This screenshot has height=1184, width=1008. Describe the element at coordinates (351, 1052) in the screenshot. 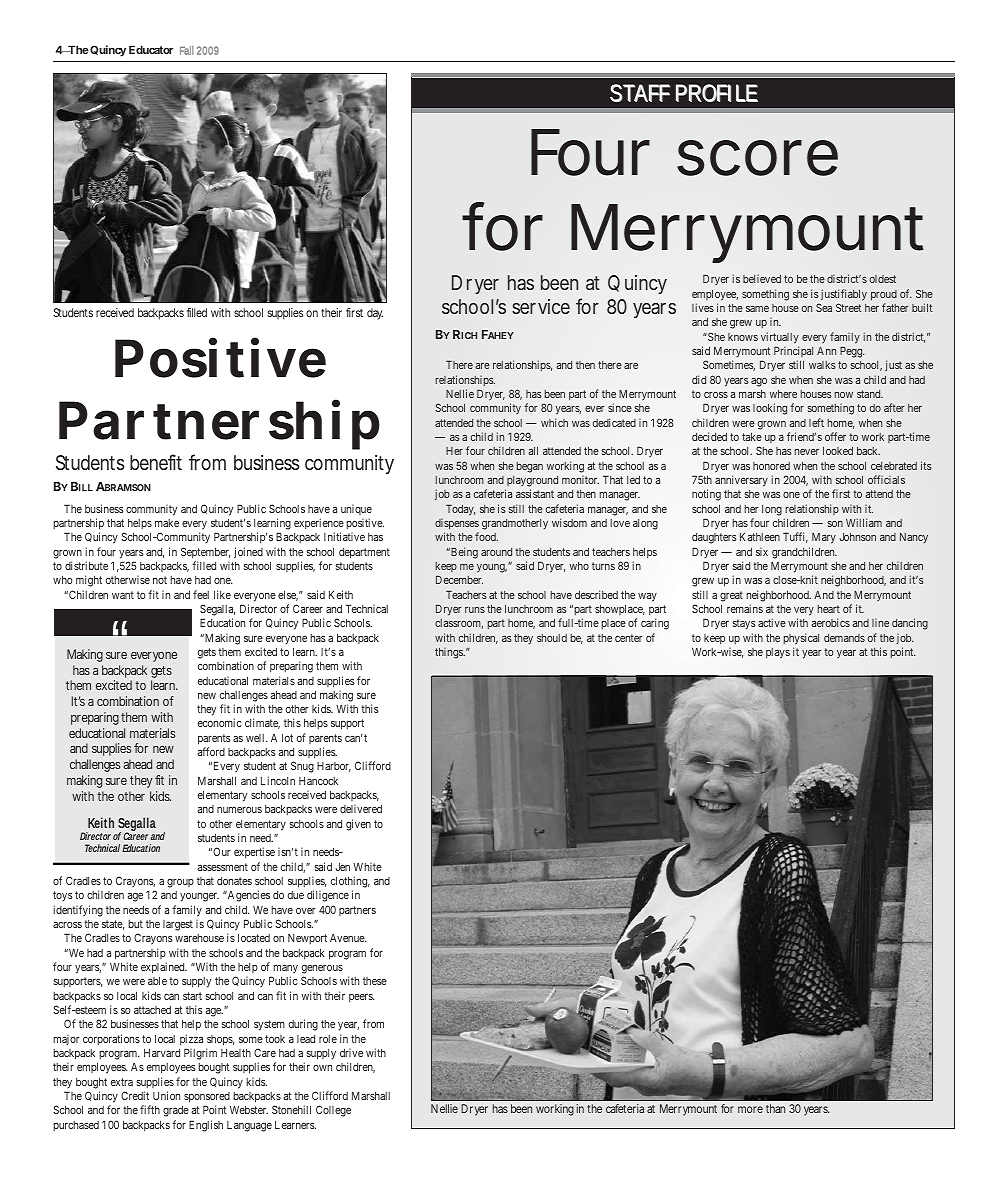

I see `drive` at that location.
